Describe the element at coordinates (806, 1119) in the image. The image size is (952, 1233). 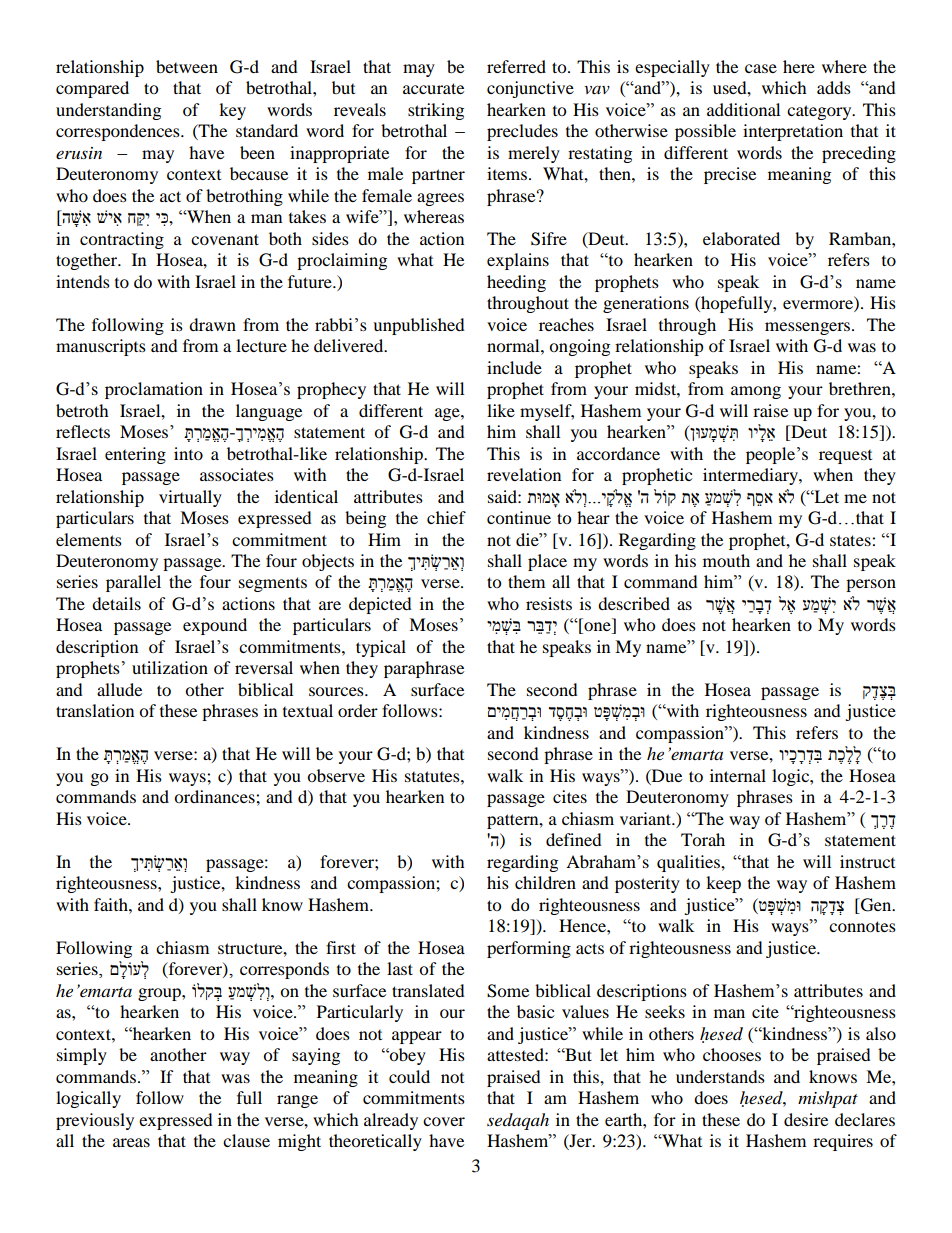
I see `desire` at that location.
